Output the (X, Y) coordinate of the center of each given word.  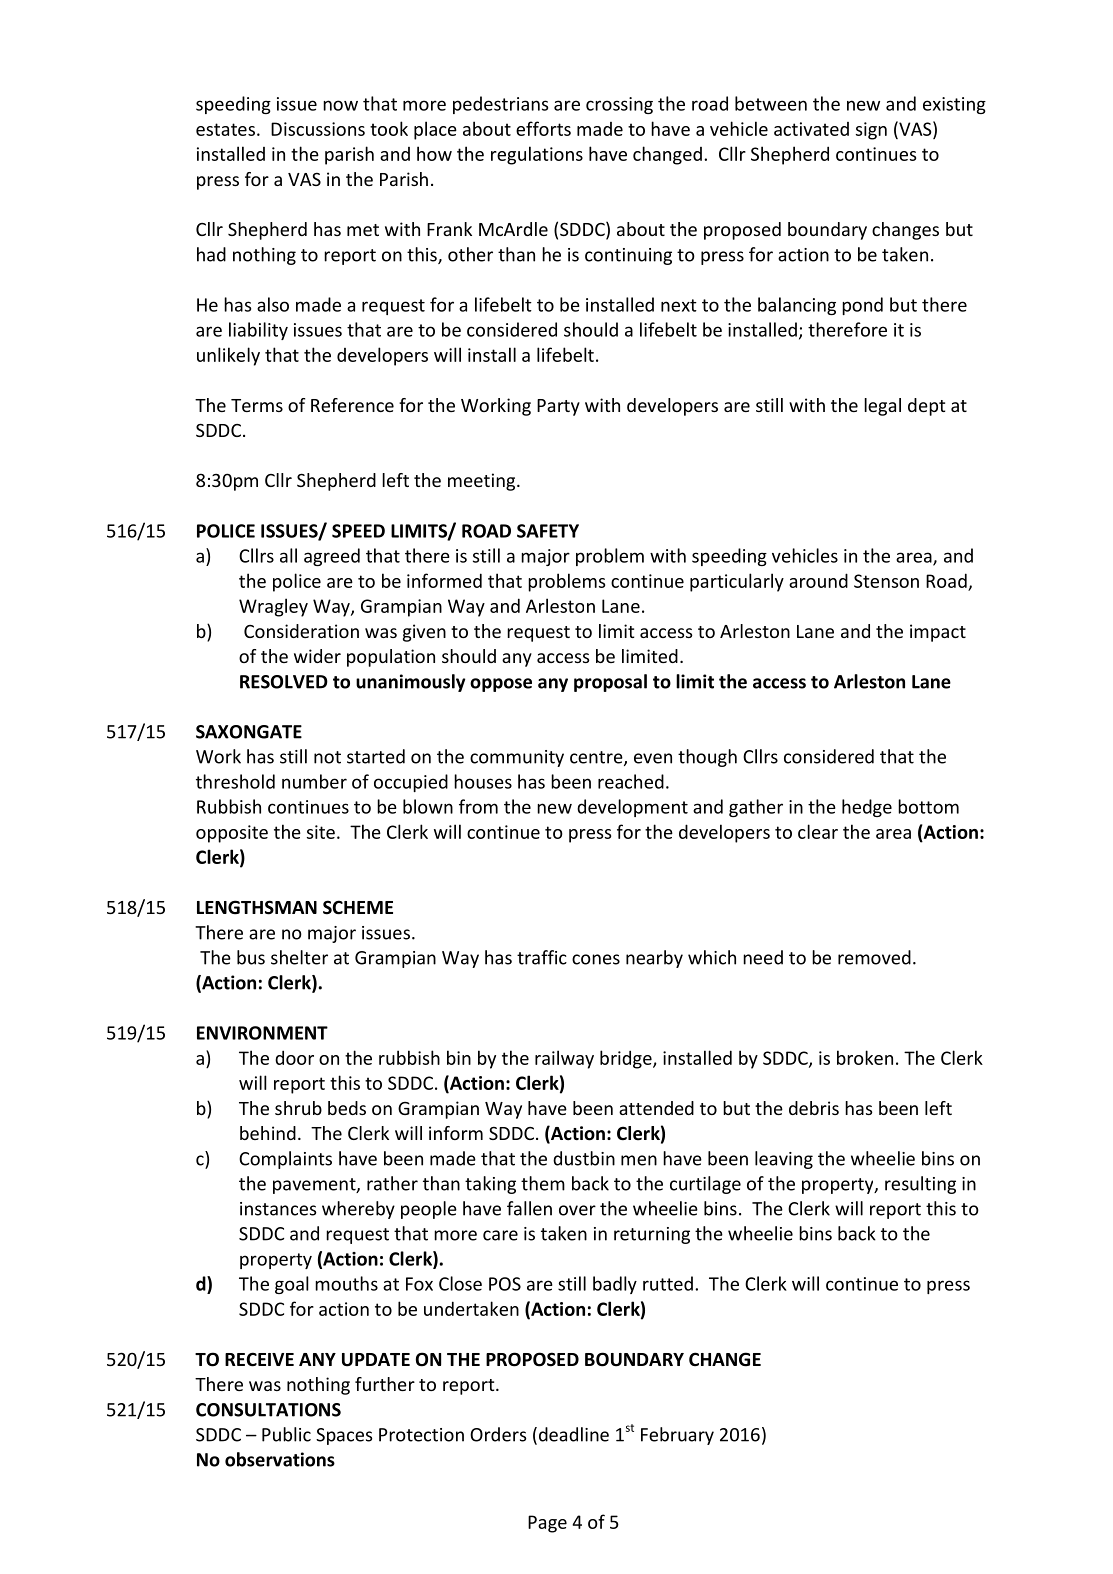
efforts (543, 128)
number (314, 781)
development (632, 808)
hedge (867, 808)
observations (280, 1459)
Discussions (318, 129)
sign (871, 131)
